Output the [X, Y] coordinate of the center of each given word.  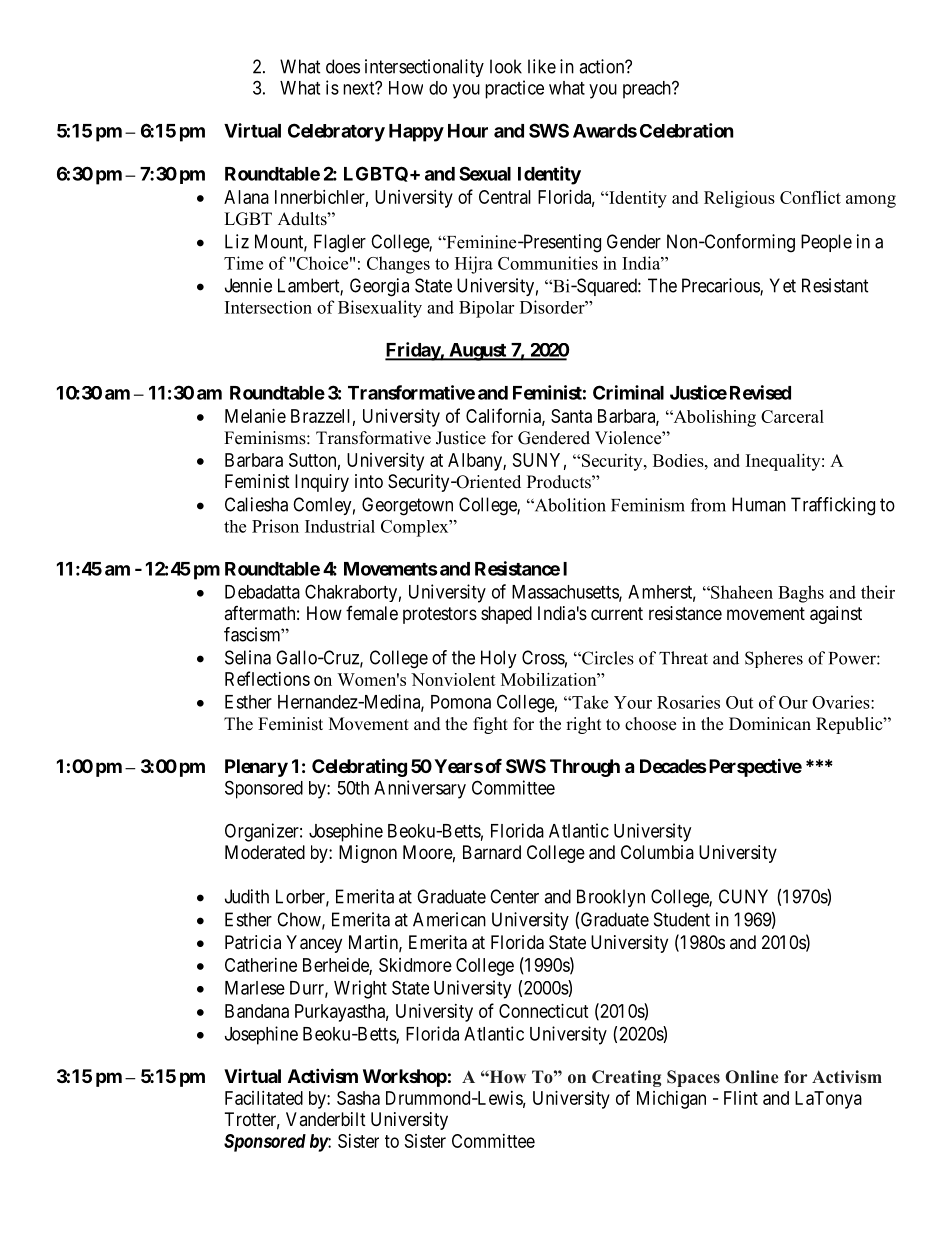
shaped [506, 615]
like [542, 66]
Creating [626, 1078]
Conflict [810, 197]
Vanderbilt [326, 1119]
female [372, 613]
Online [752, 1077]
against [836, 615]
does [343, 66]
